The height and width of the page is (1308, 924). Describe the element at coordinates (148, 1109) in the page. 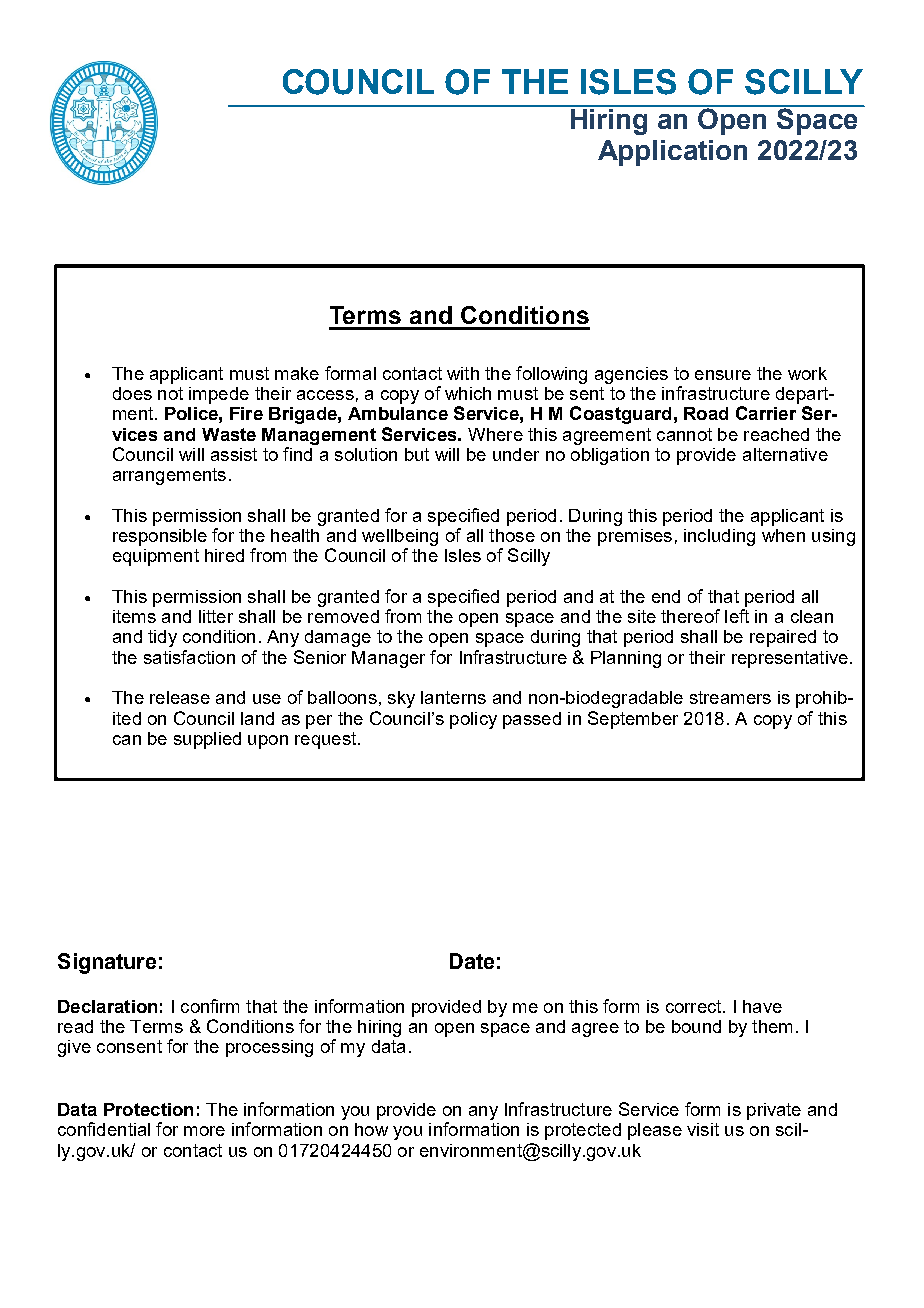

I see `Protection` at that location.
